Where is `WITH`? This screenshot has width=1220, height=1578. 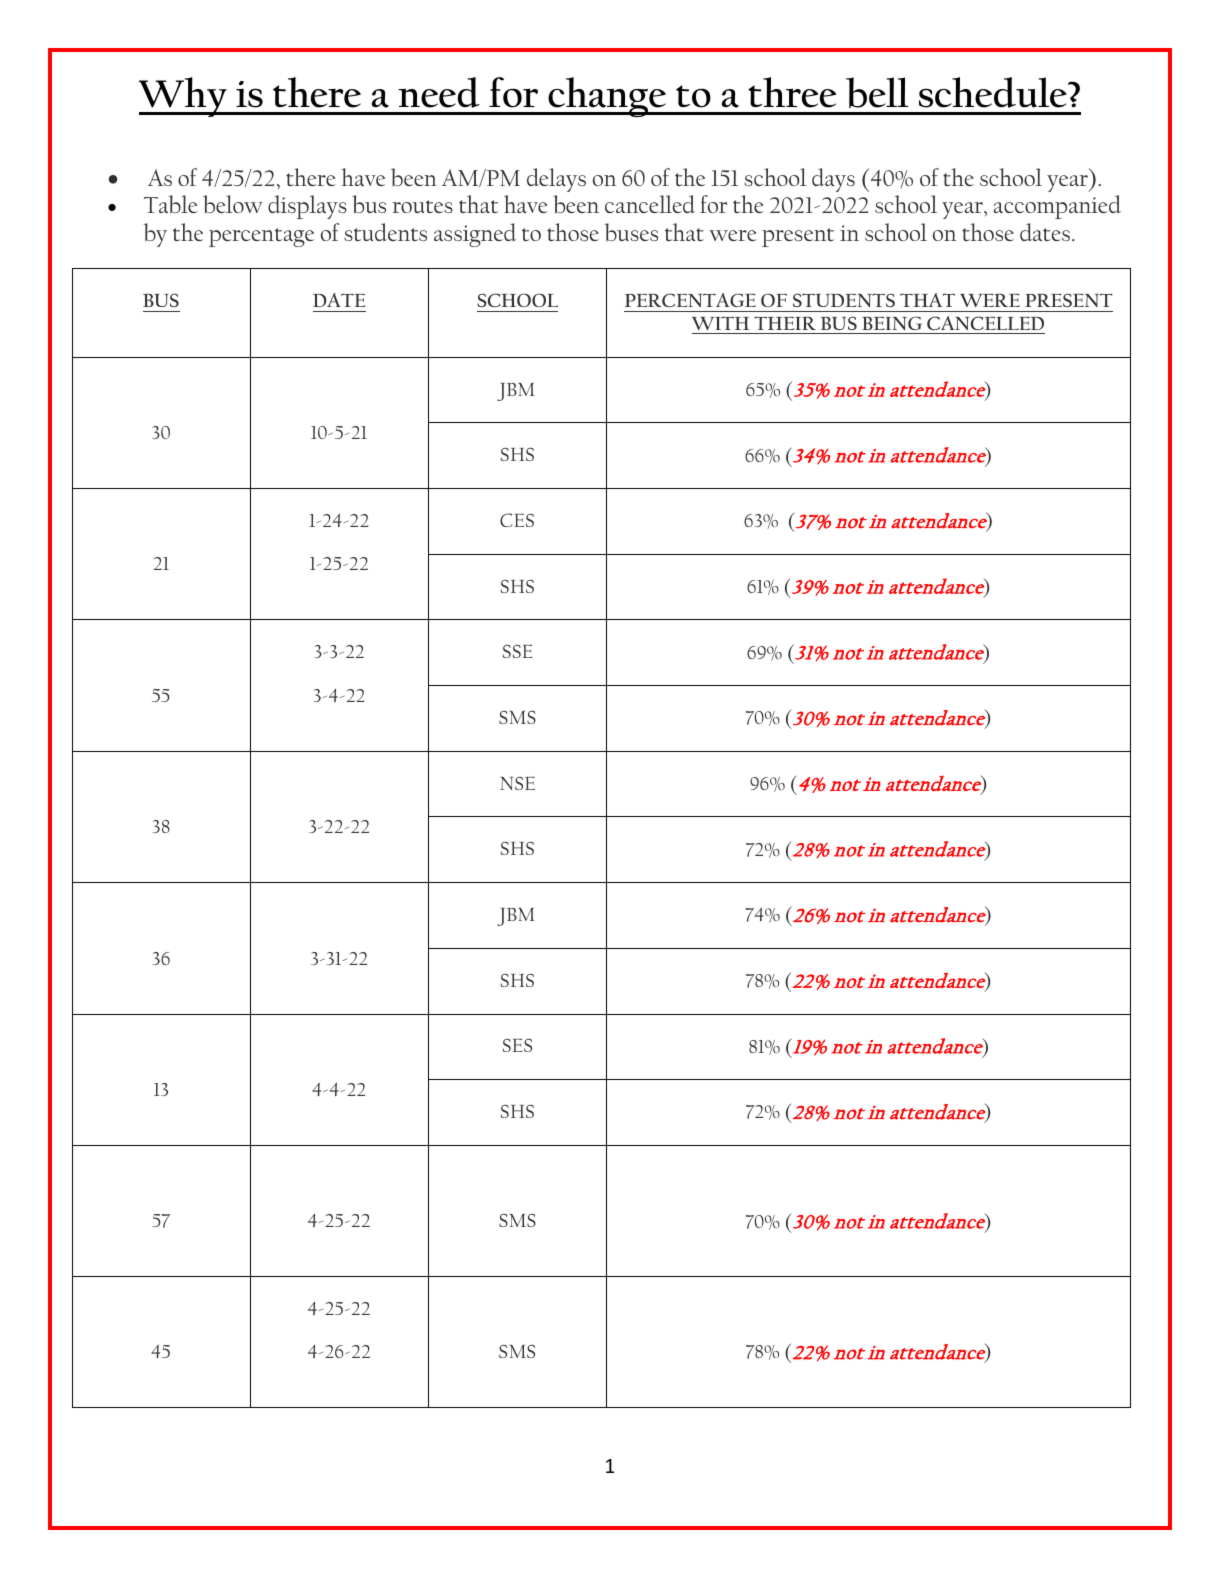
WITH is located at coordinates (720, 323).
